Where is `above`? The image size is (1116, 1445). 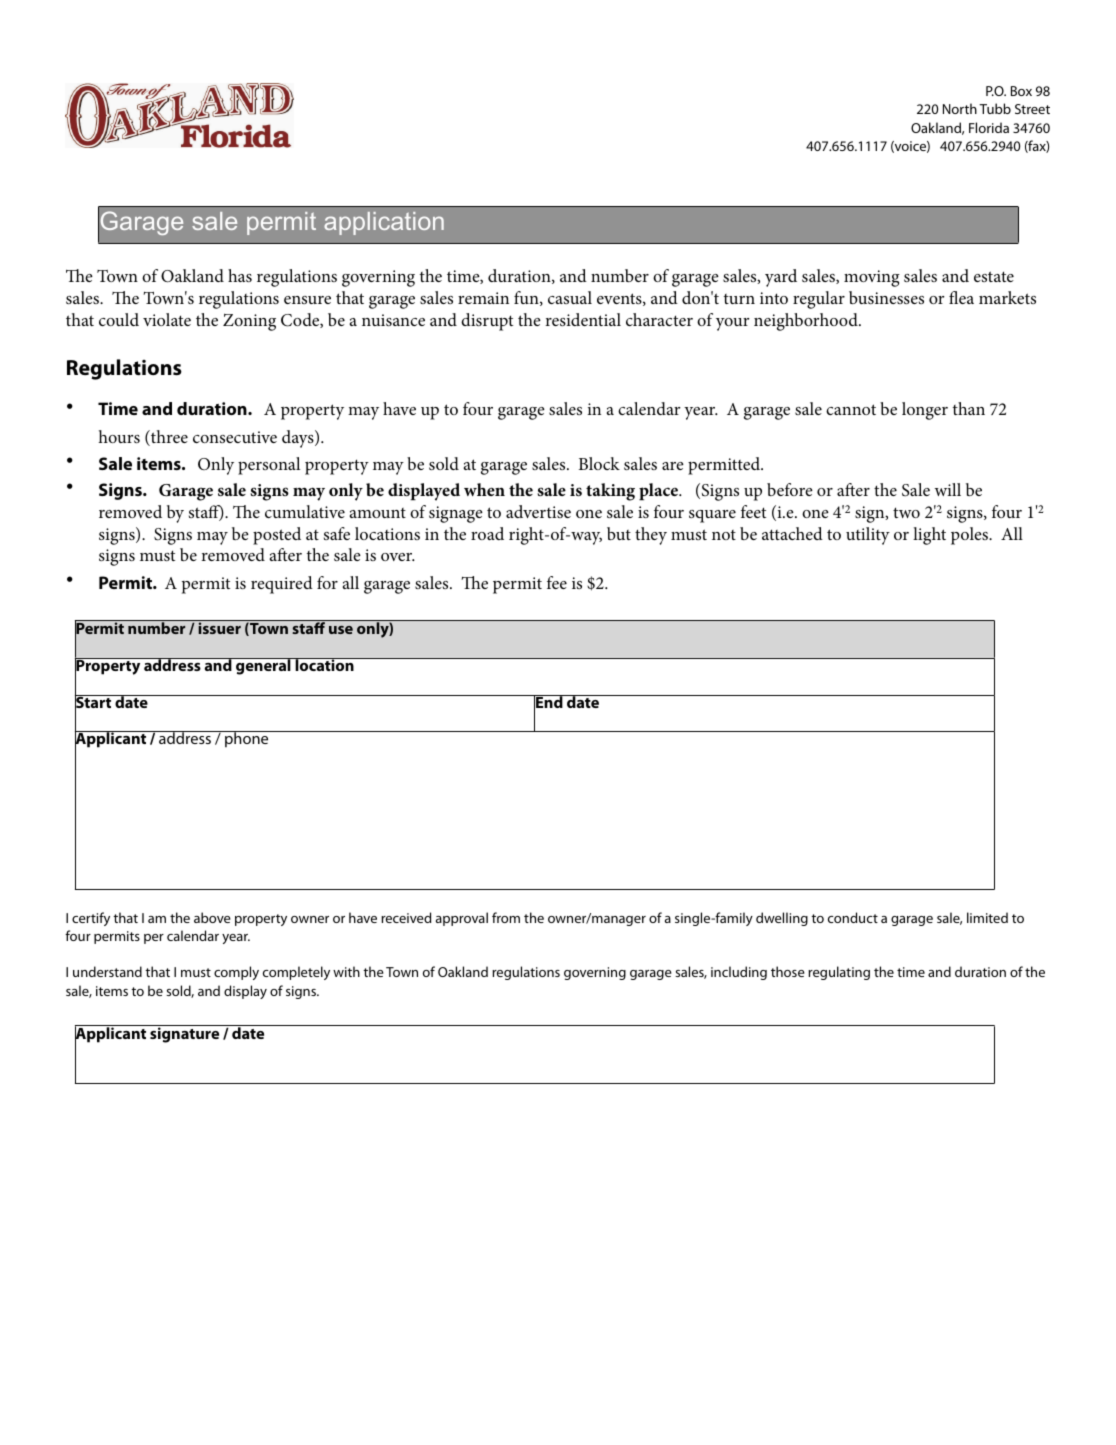 above is located at coordinates (212, 917).
